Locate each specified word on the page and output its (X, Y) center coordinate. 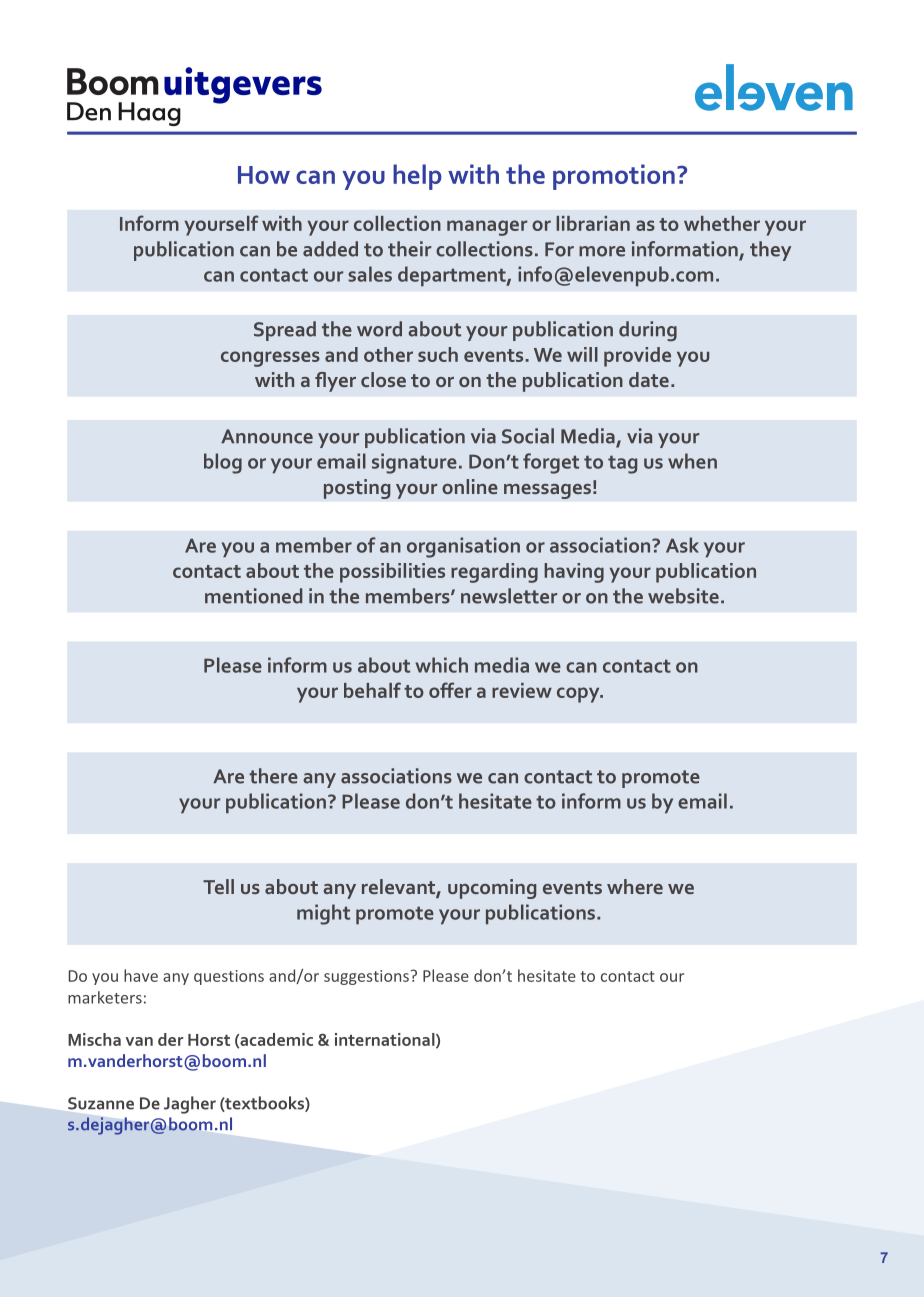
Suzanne (101, 1103)
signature (414, 463)
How (264, 175)
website (683, 596)
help (417, 177)
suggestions (366, 977)
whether (722, 223)
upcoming (492, 889)
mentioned (254, 596)
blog (223, 463)
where (635, 886)
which (442, 665)
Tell (218, 886)
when (692, 461)
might (323, 914)
